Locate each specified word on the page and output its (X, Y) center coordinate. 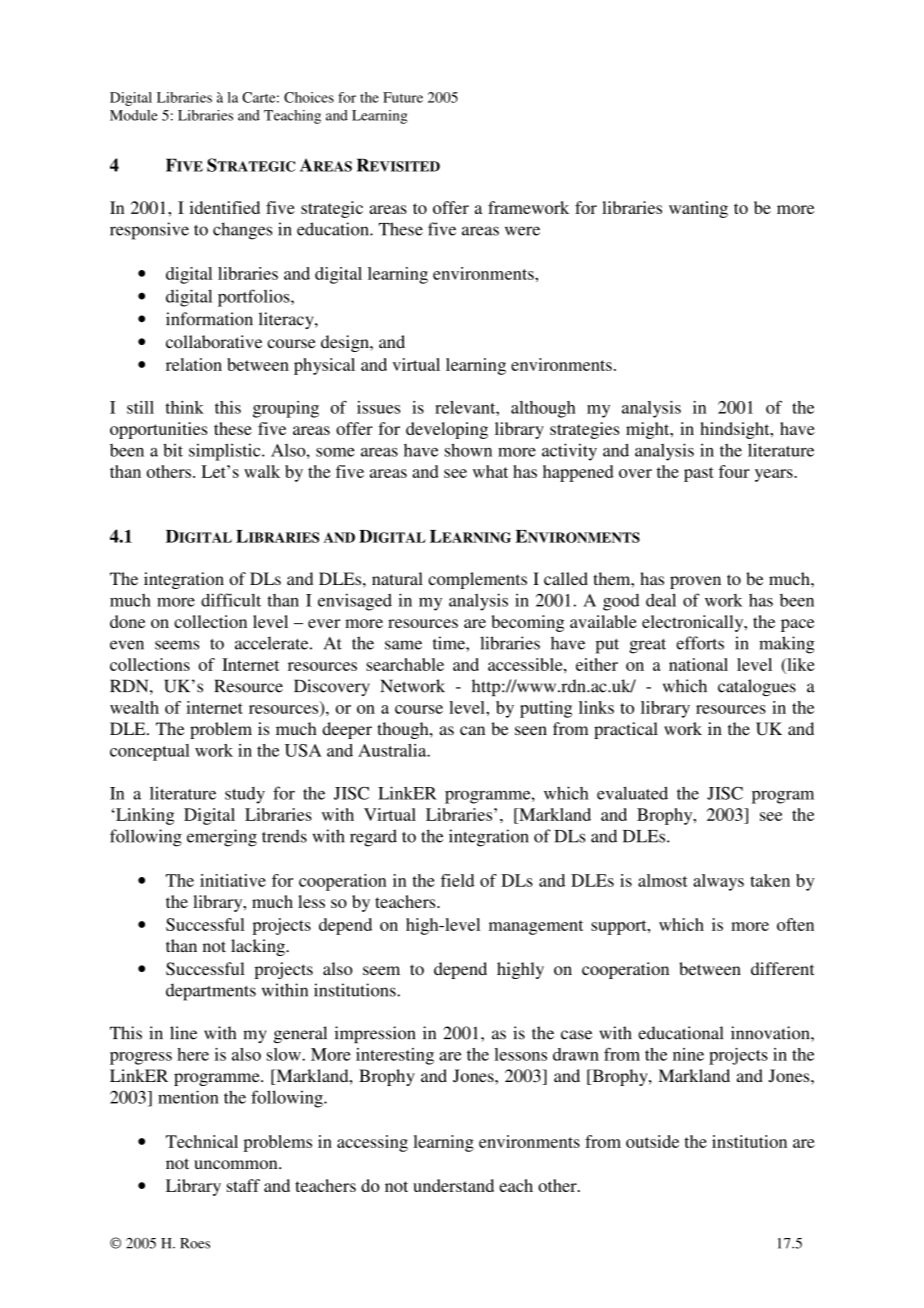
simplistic (226, 452)
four (734, 471)
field (458, 880)
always (718, 882)
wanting (698, 209)
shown (468, 450)
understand (453, 1185)
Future (403, 97)
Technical (202, 1141)
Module (134, 115)
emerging (222, 838)
